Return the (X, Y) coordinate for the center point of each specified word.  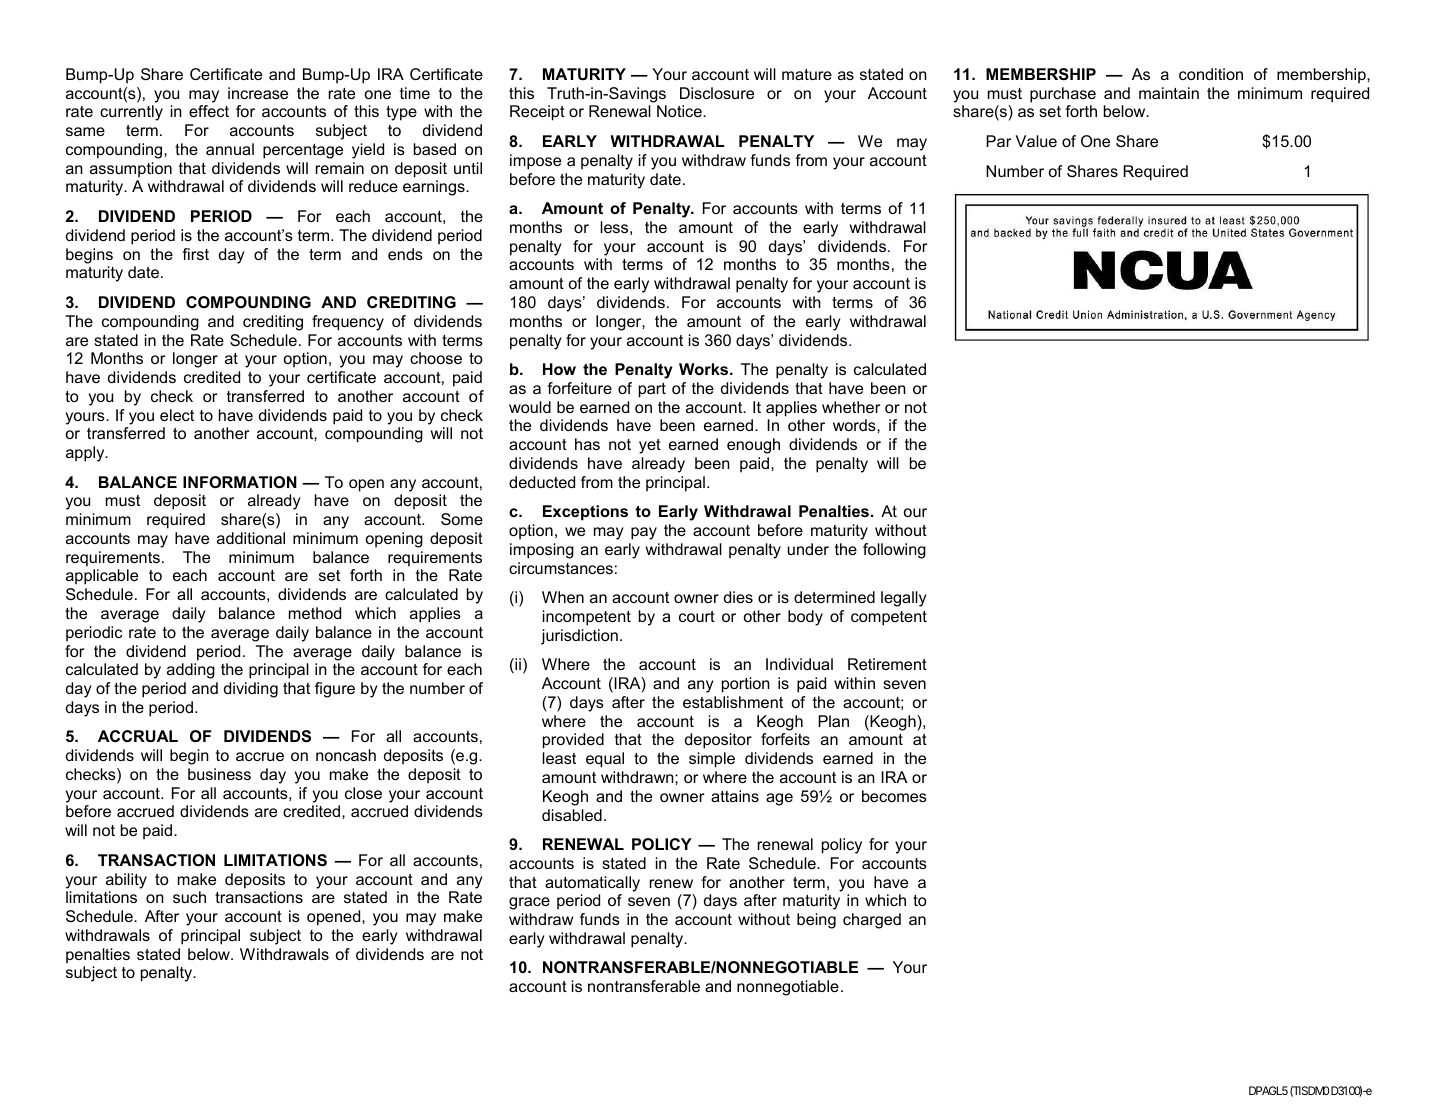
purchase (1063, 95)
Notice (680, 111)
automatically (592, 884)
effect (209, 111)
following (894, 551)
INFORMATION (240, 482)
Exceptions (585, 513)
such (189, 897)
